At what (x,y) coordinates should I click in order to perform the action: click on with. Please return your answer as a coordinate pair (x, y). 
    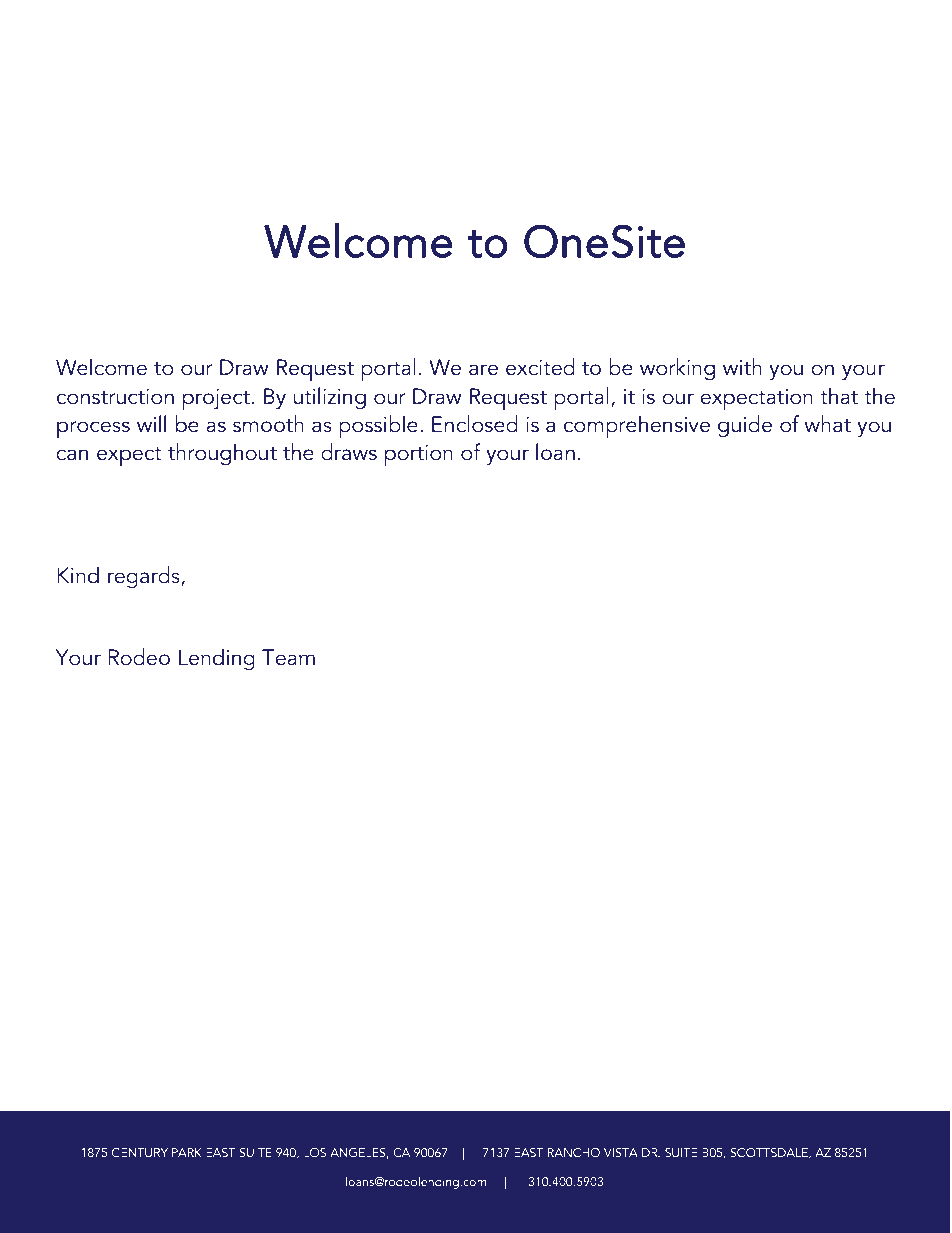
    Looking at the image, I should click on (742, 367).
